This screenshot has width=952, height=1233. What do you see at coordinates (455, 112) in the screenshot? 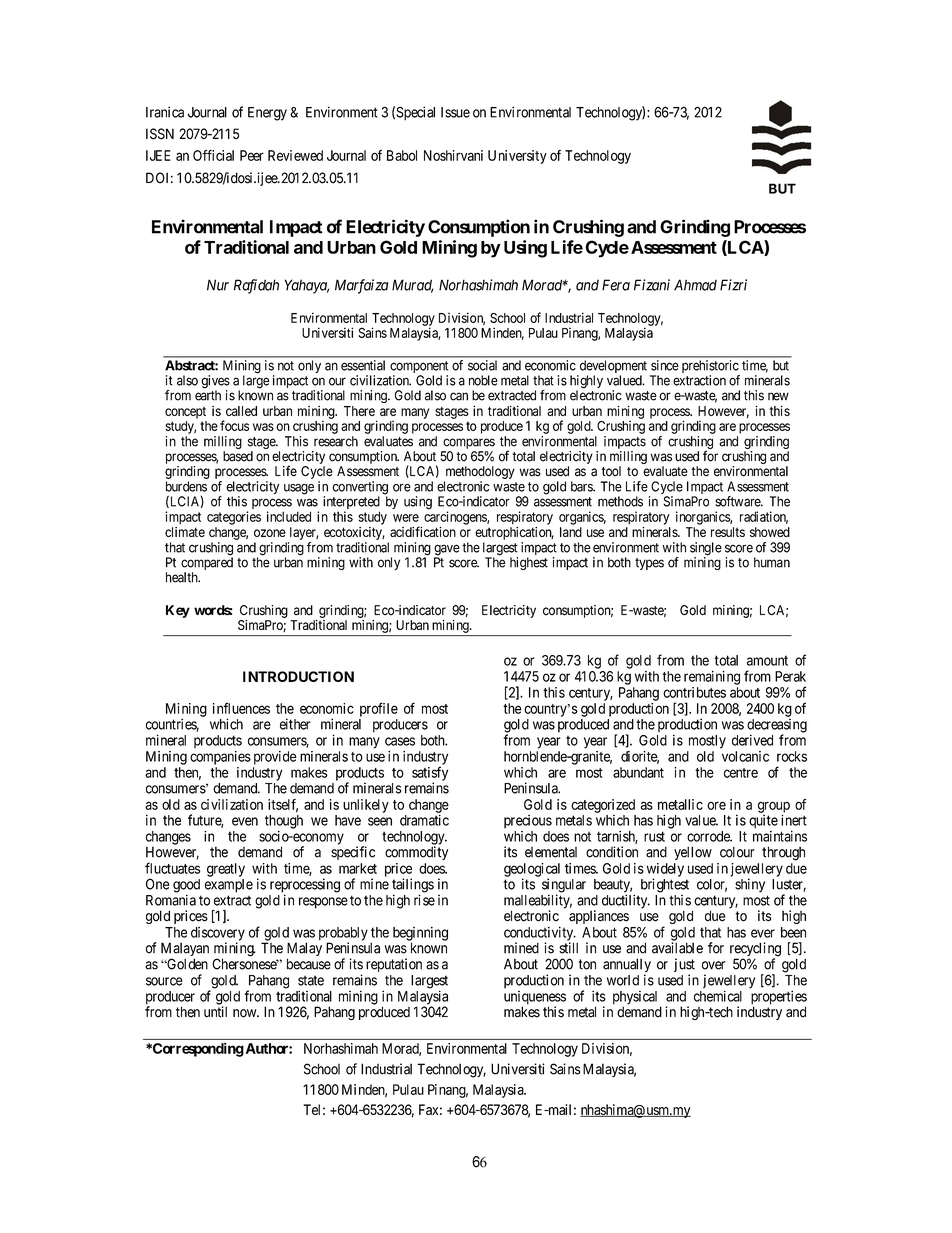
I see `Issue` at bounding box center [455, 112].
